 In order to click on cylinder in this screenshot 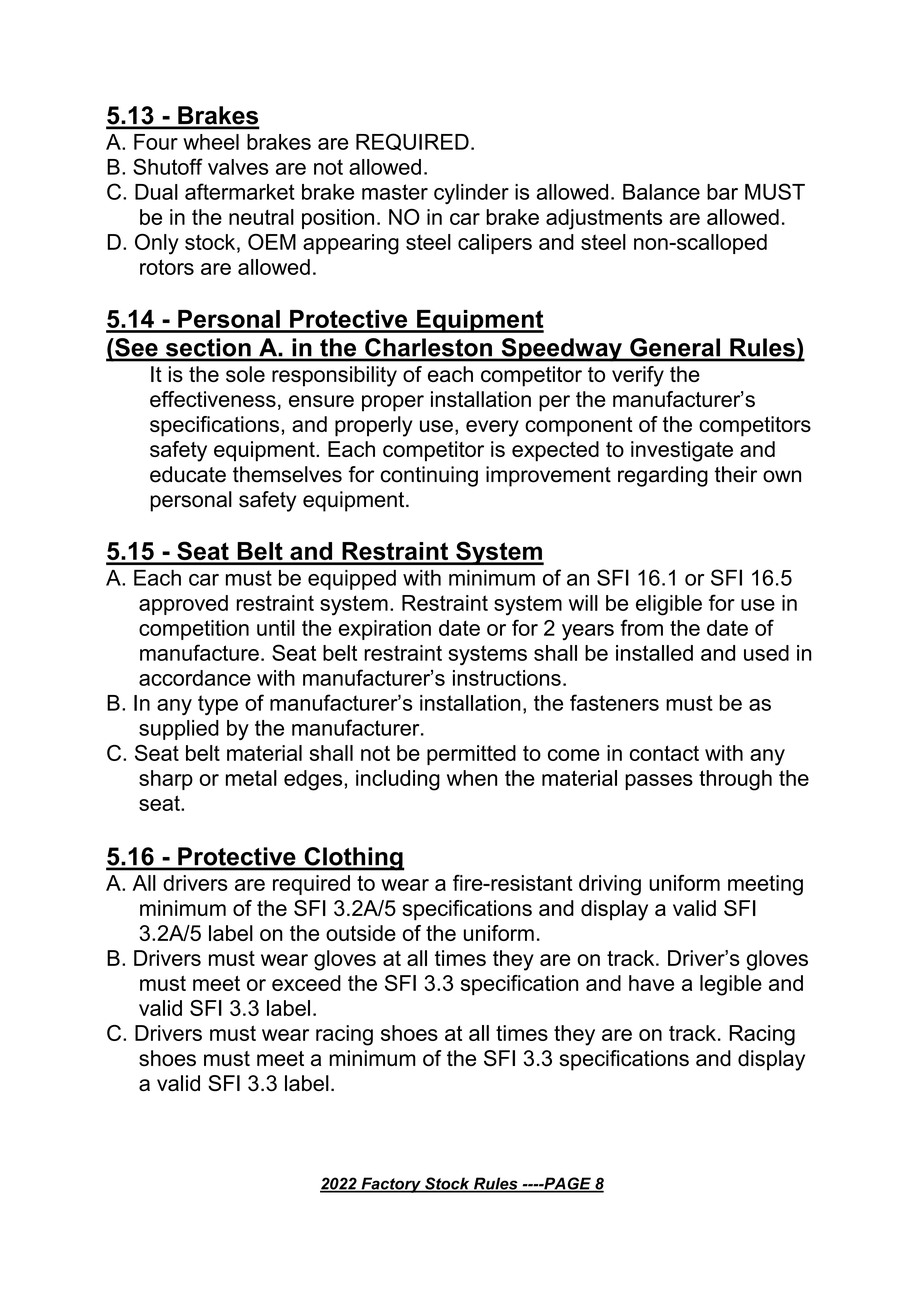, I will do `click(471, 194)`.
